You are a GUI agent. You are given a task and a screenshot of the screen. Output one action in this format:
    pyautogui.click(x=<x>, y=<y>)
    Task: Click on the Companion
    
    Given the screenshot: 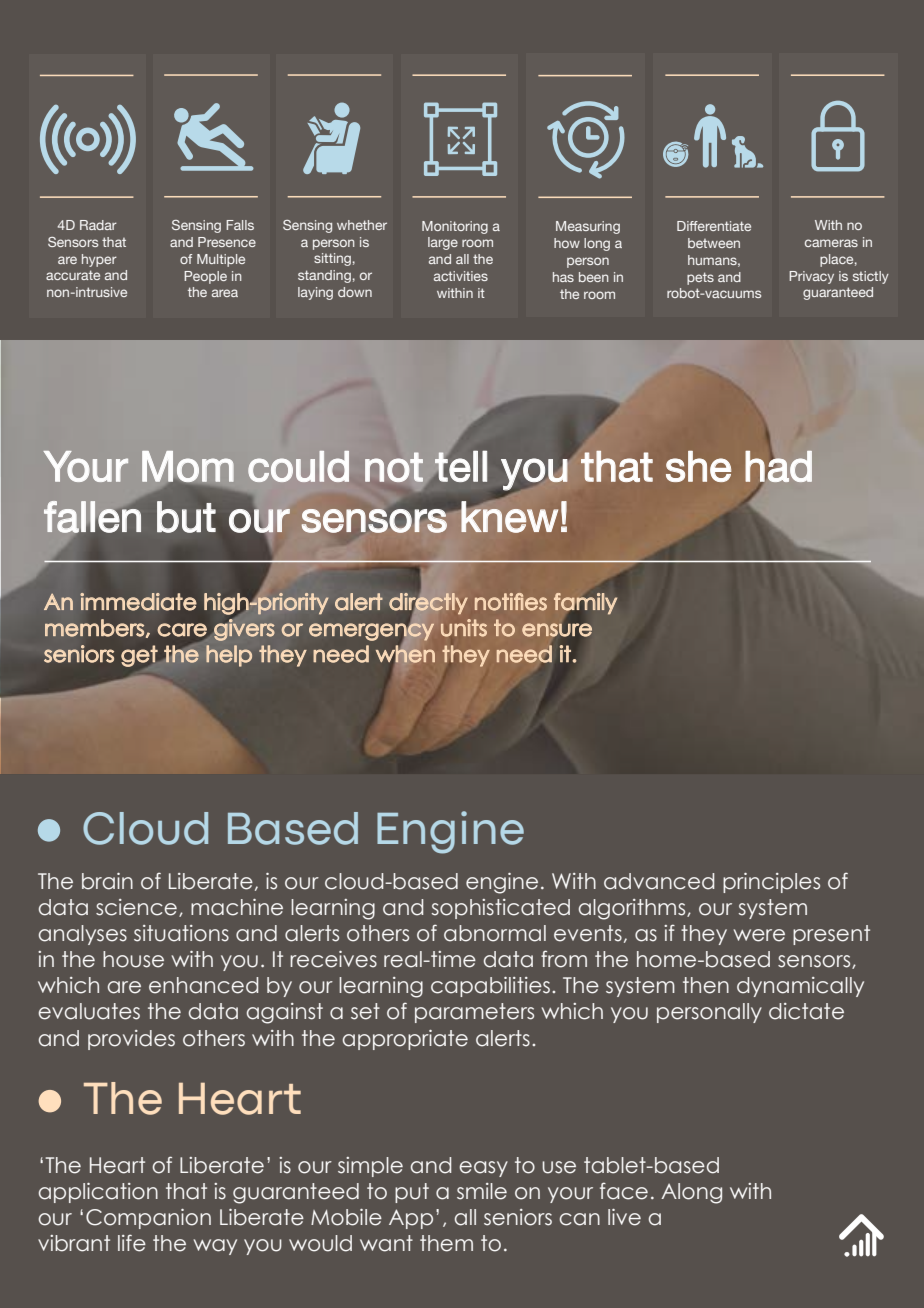 What is the action you would take?
    pyautogui.click(x=148, y=1219)
